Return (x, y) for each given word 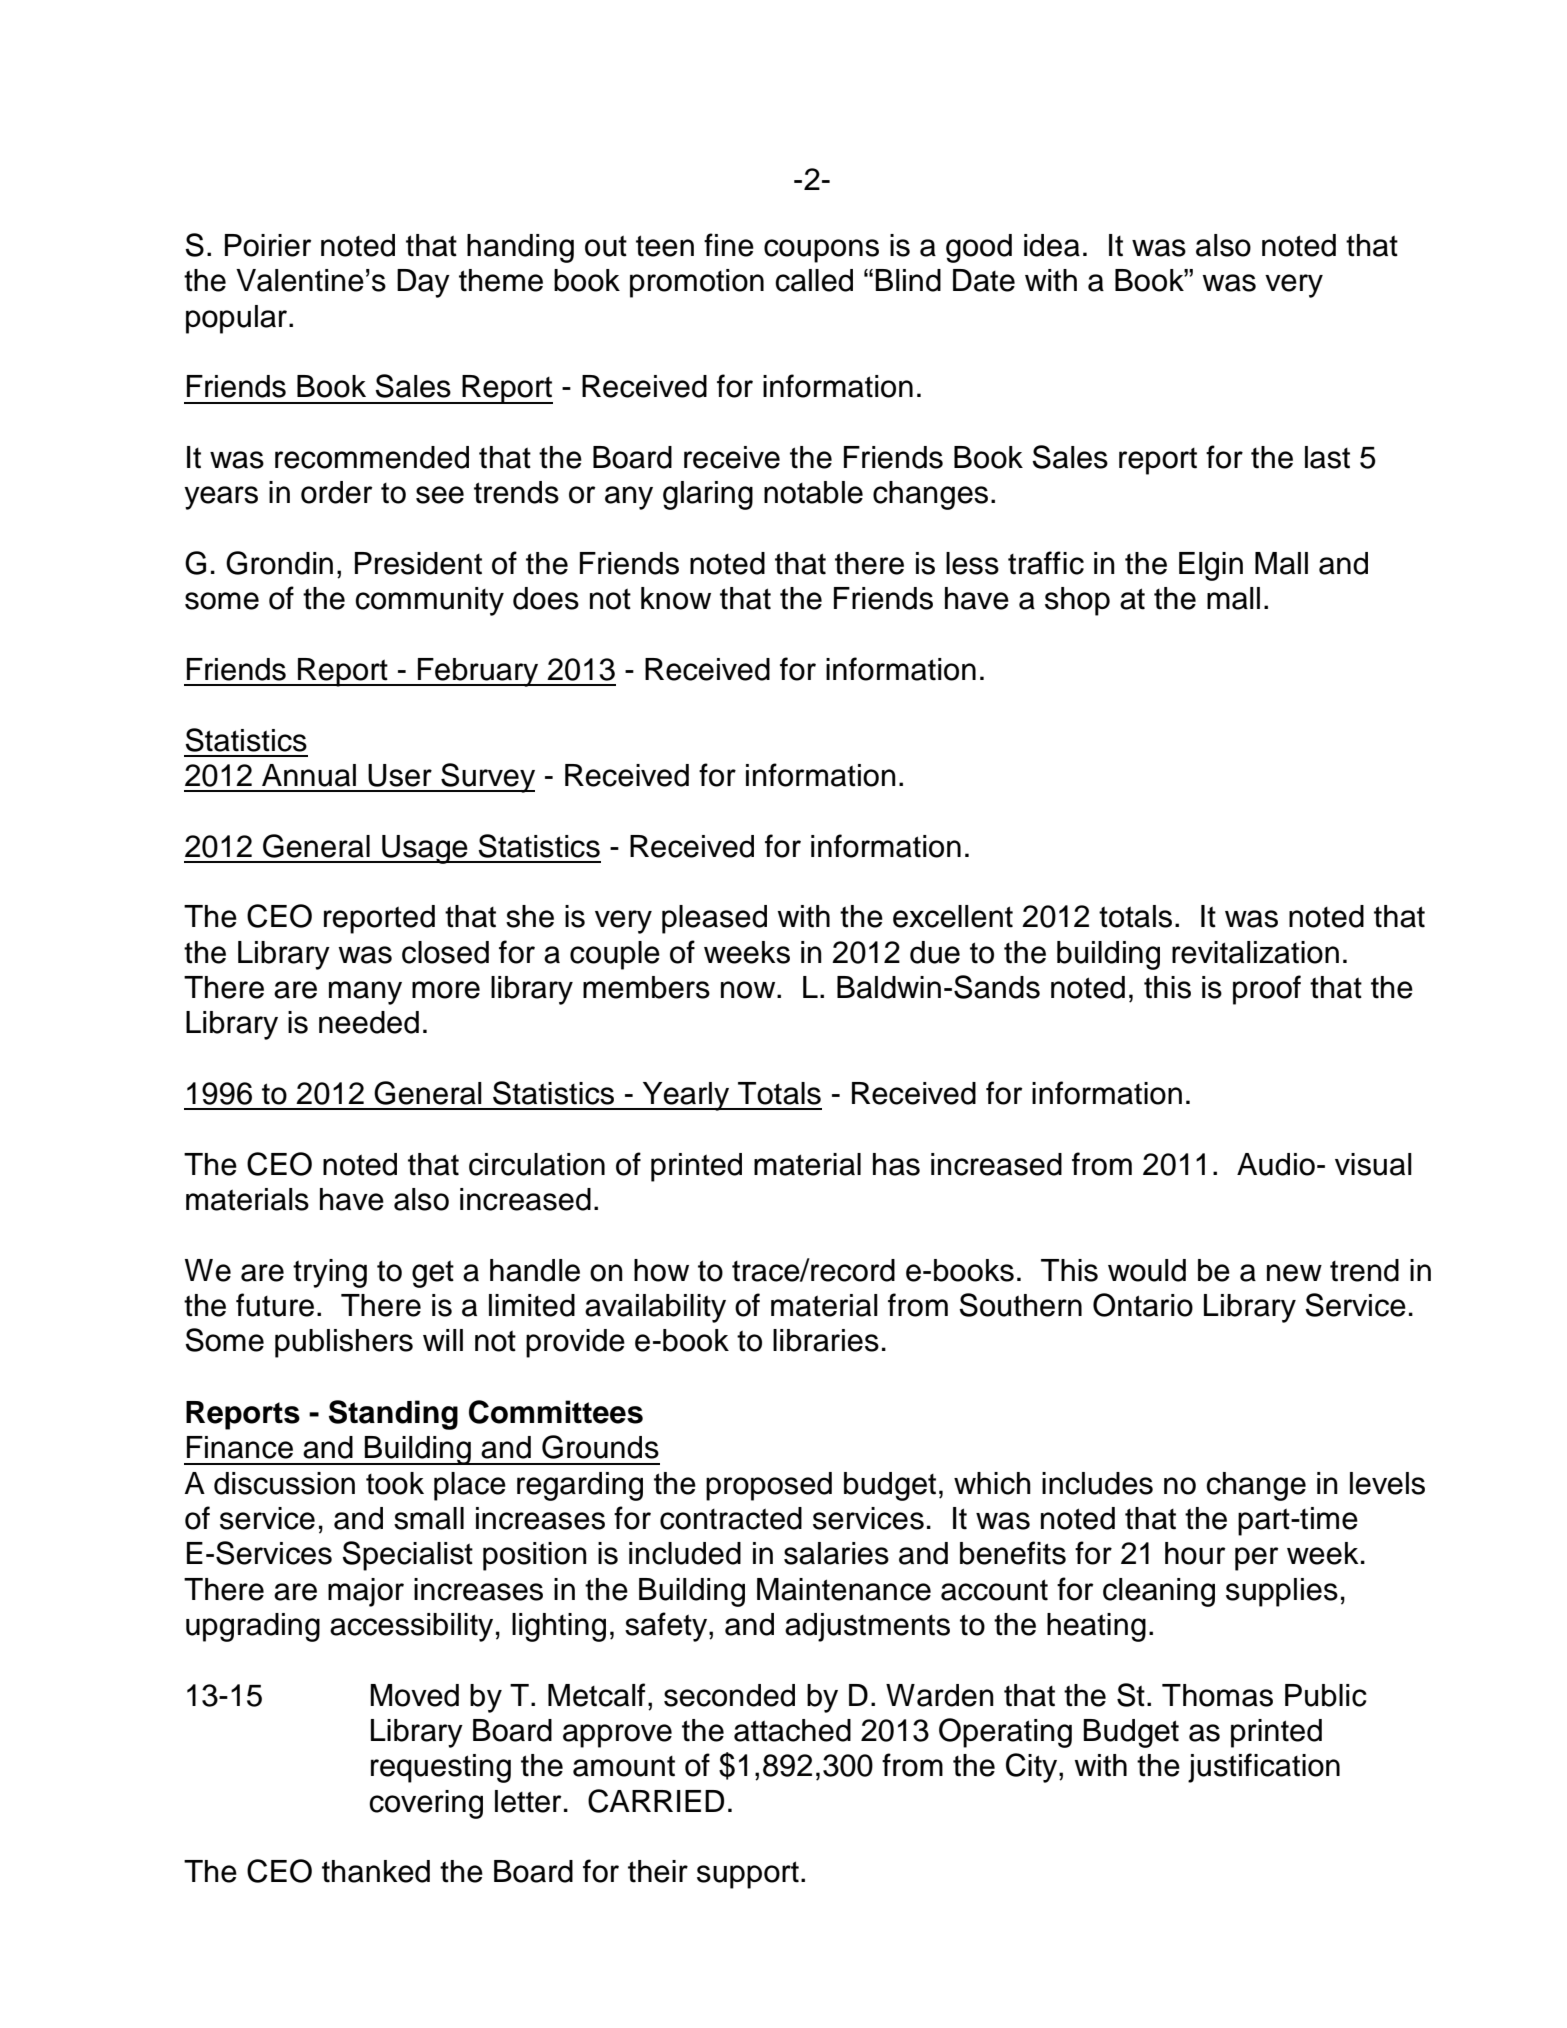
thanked (376, 1871)
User (400, 775)
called (814, 280)
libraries (826, 1340)
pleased (714, 919)
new (1294, 1273)
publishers (344, 1343)
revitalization (1255, 952)
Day (423, 283)
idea (1052, 245)
